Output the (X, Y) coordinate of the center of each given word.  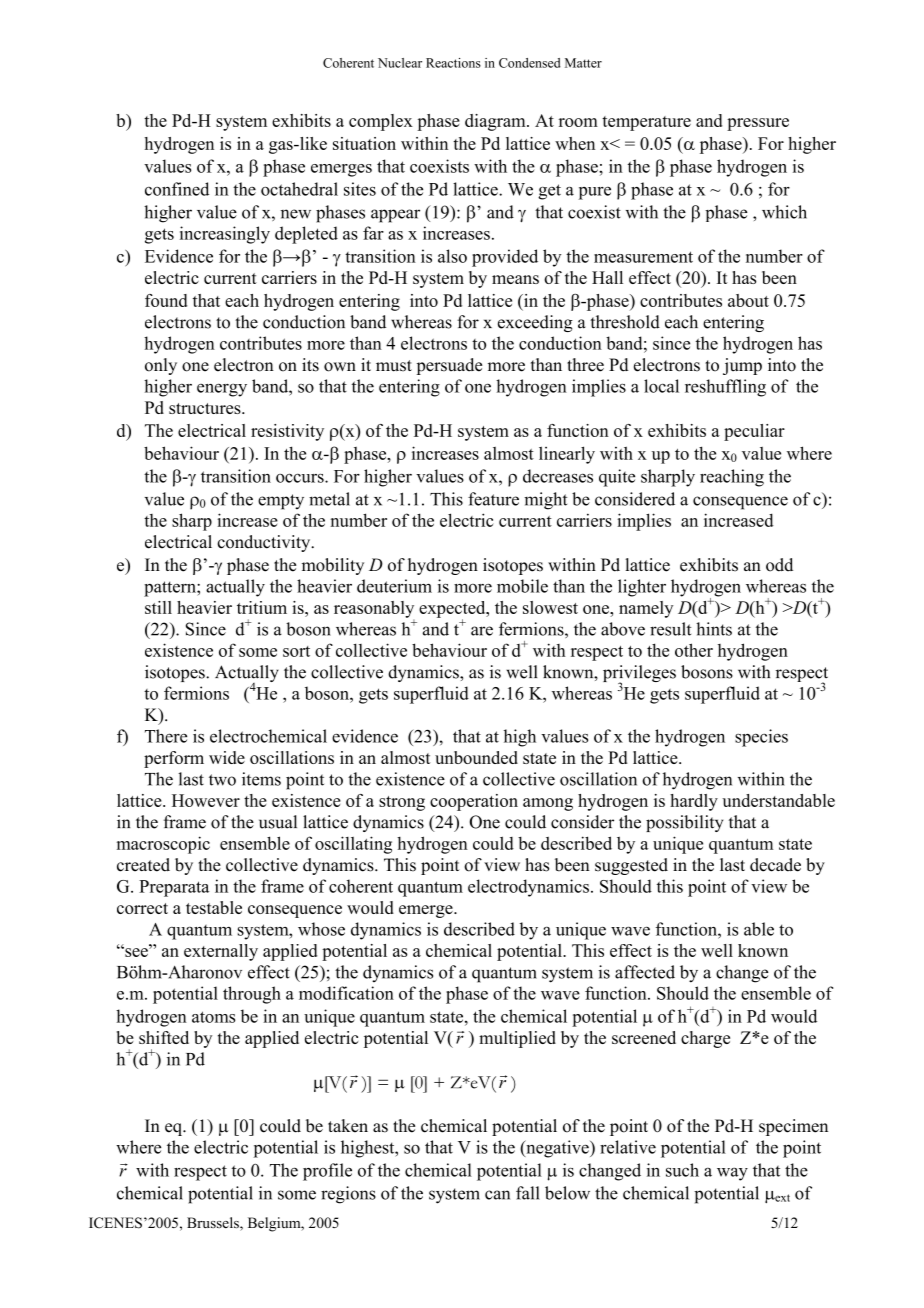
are (482, 631)
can (497, 1195)
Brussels (214, 1224)
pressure (758, 124)
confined (177, 189)
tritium (262, 607)
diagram (496, 122)
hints (714, 629)
